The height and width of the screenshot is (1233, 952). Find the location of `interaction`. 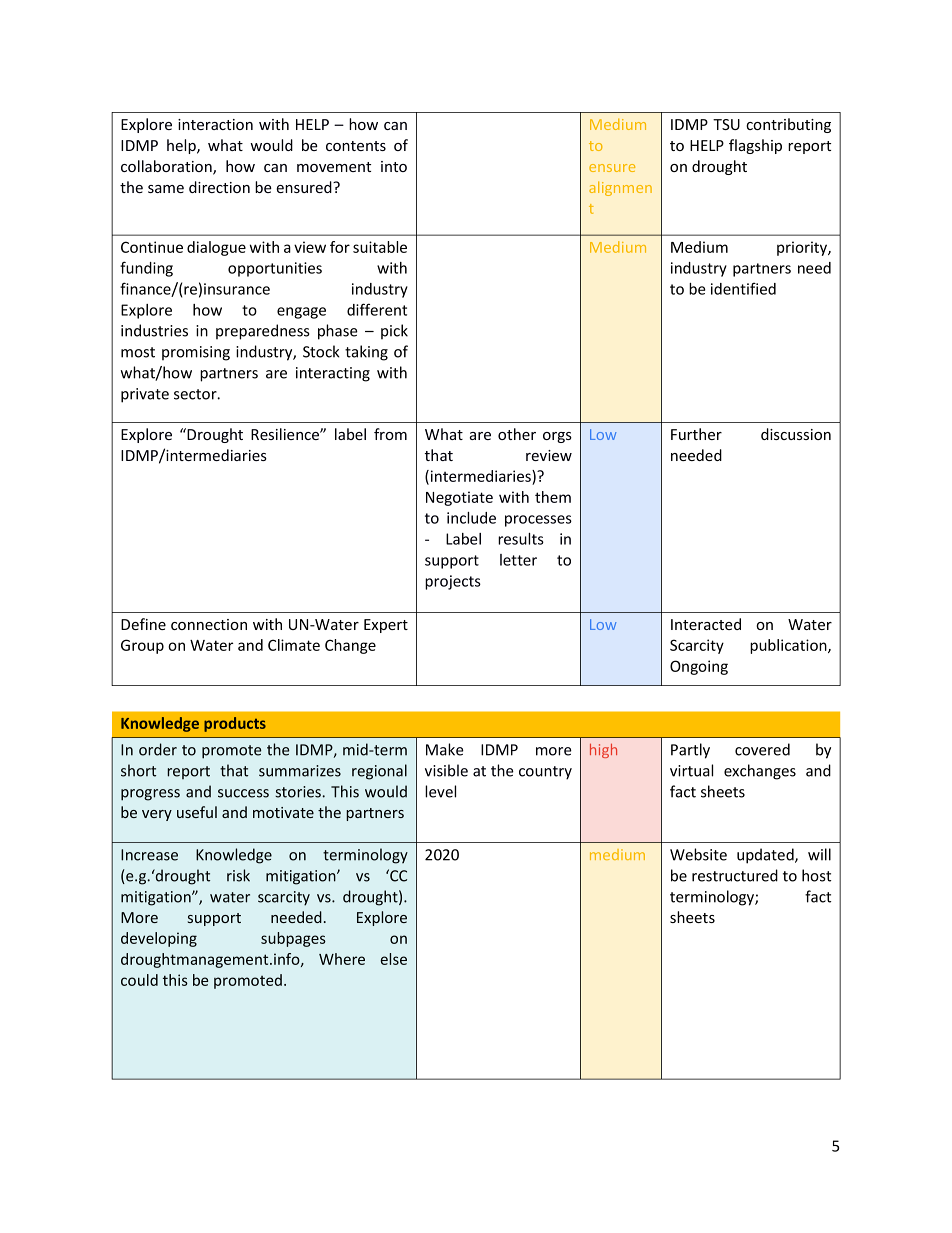

interaction is located at coordinates (215, 124).
